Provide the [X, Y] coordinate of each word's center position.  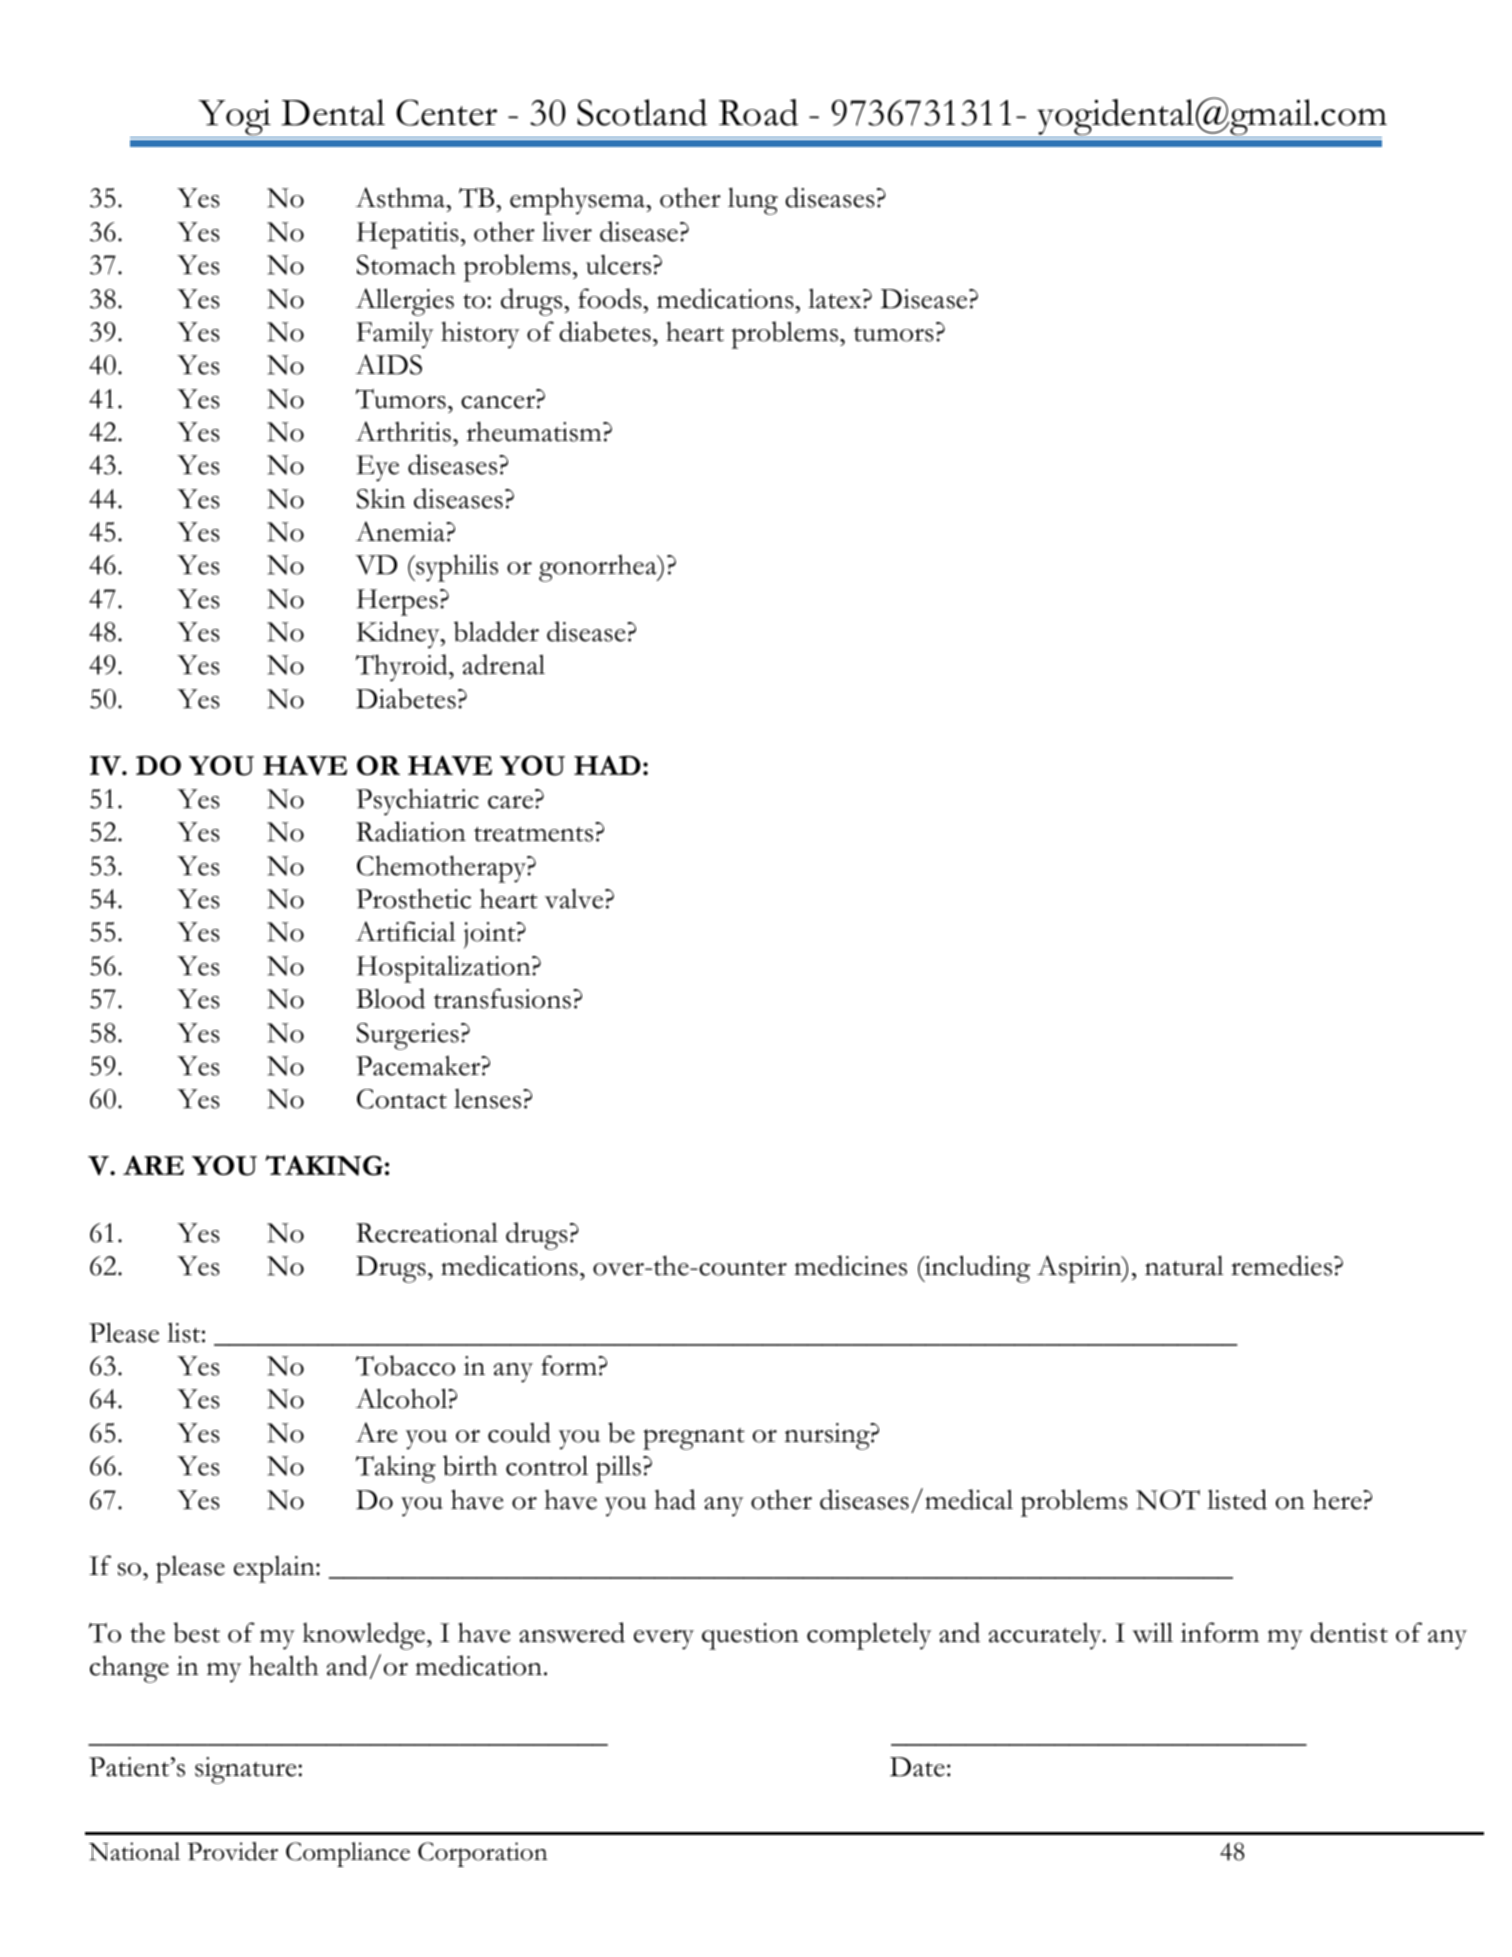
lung [753, 201]
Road [758, 112]
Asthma [401, 197]
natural [1184, 1265]
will [1152, 1632]
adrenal [504, 664]
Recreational [427, 1233]
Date [917, 1767]
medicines [850, 1265]
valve [575, 898]
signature [247, 1770]
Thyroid [403, 668]
